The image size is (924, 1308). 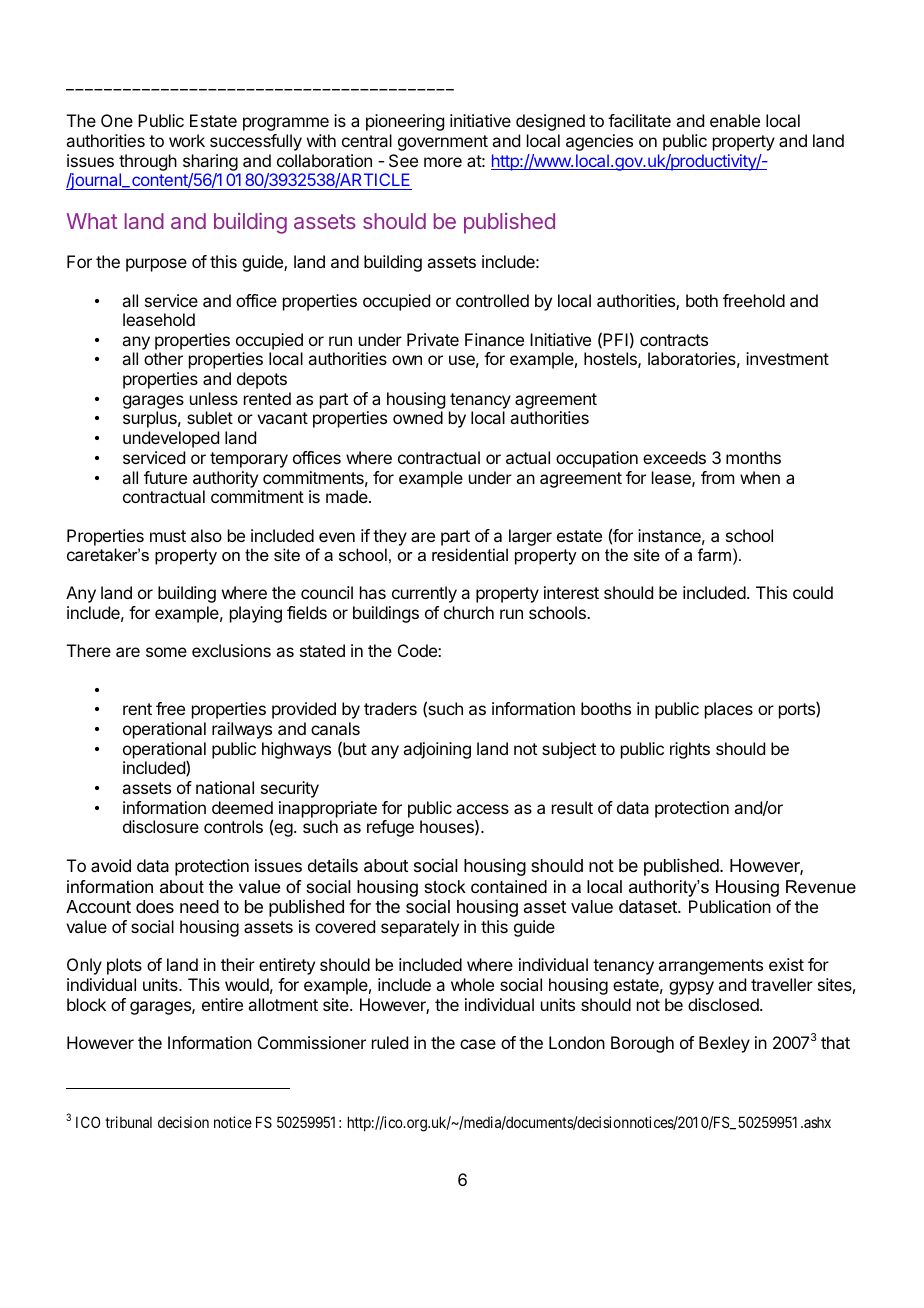 What do you see at coordinates (813, 592) in the screenshot?
I see `could` at bounding box center [813, 592].
